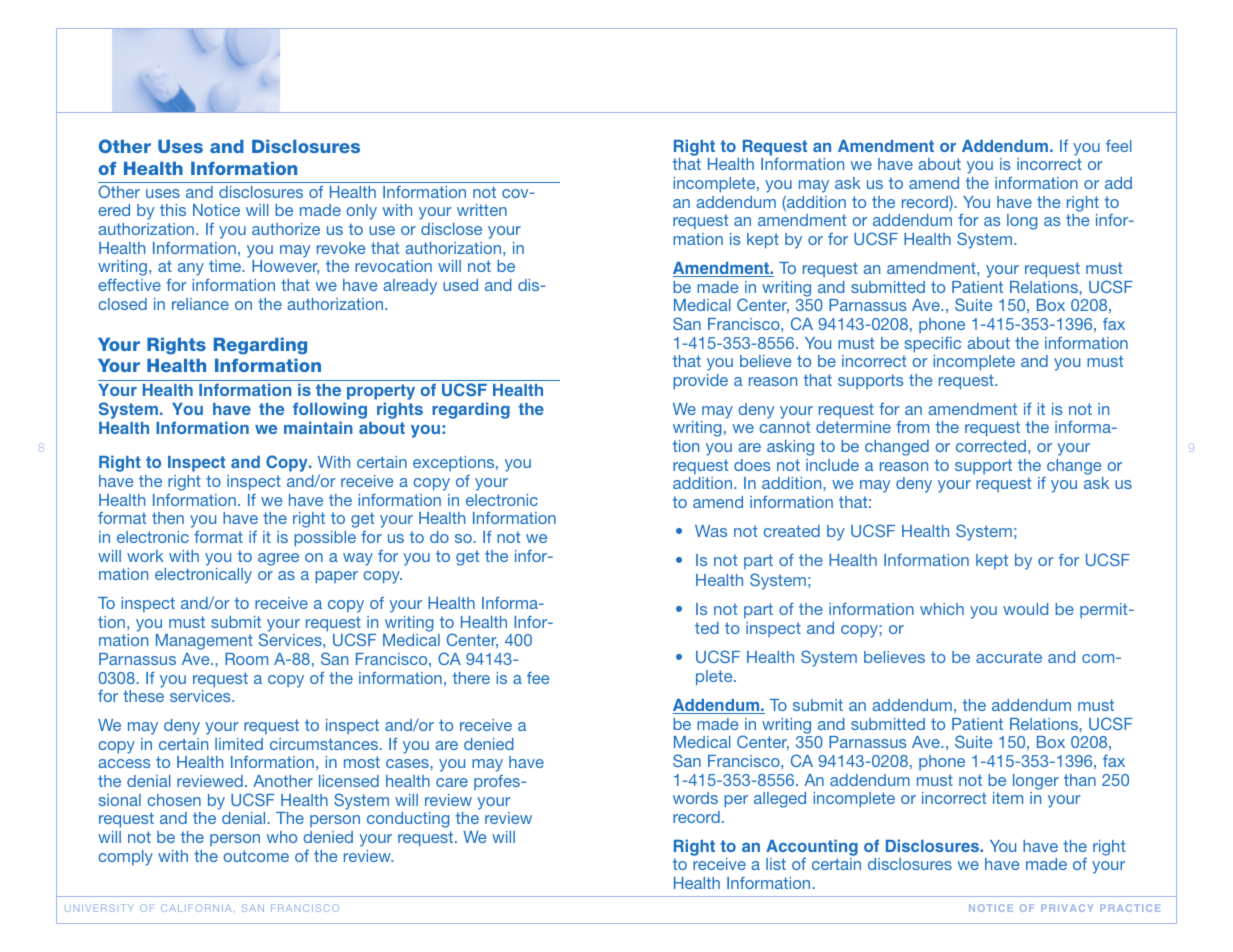 This screenshot has height=952, width=1233. I want to click on reliance, so click(200, 304).
